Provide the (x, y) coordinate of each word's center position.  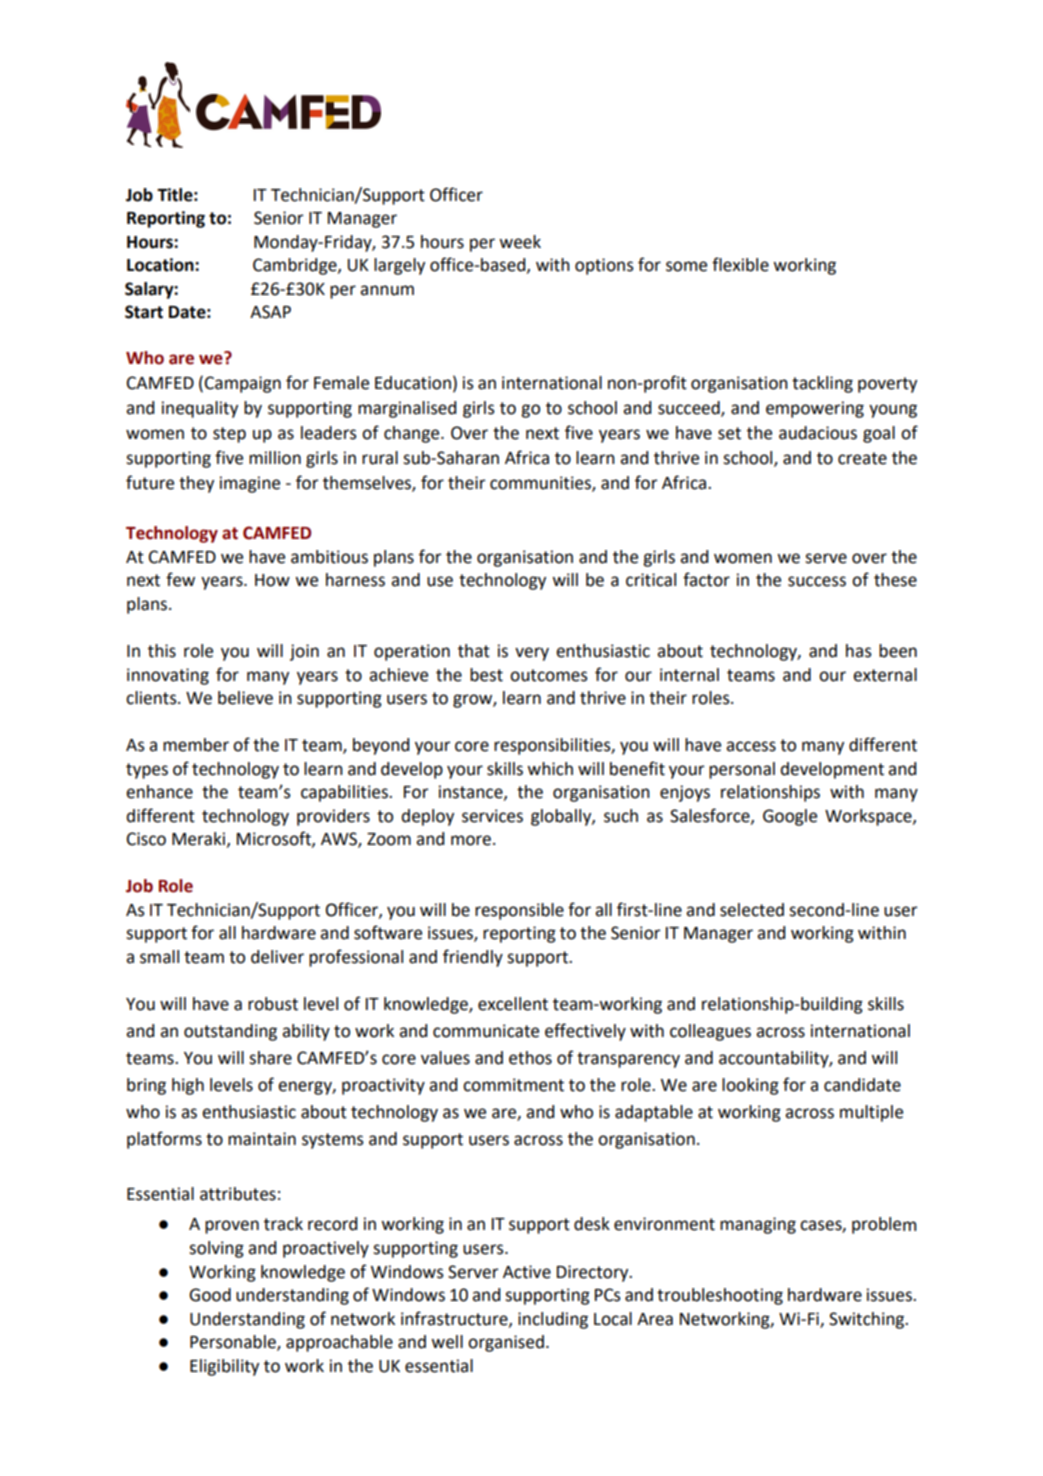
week (520, 242)
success (817, 581)
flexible (740, 264)
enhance (159, 792)
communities (541, 484)
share (270, 1058)
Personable (234, 1343)
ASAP (270, 312)
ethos (530, 1058)
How (272, 580)
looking (750, 1086)
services (492, 816)
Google (790, 817)
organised (506, 1343)
